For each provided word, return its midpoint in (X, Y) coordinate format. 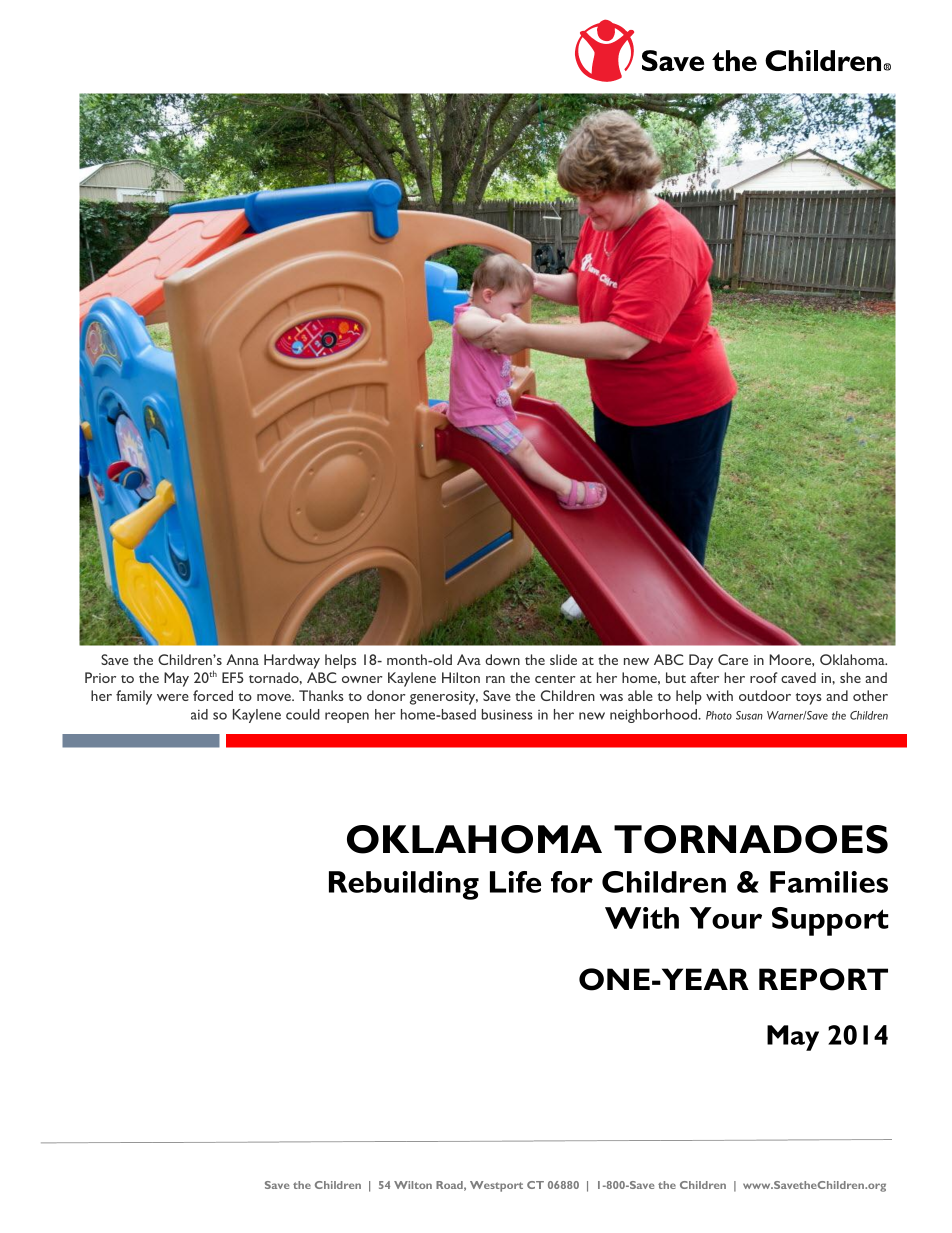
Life (515, 882)
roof (764, 677)
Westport (496, 1186)
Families (829, 882)
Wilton (413, 1185)
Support (830, 921)
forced (213, 695)
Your (726, 918)
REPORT (823, 979)
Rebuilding (404, 885)
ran (495, 679)
